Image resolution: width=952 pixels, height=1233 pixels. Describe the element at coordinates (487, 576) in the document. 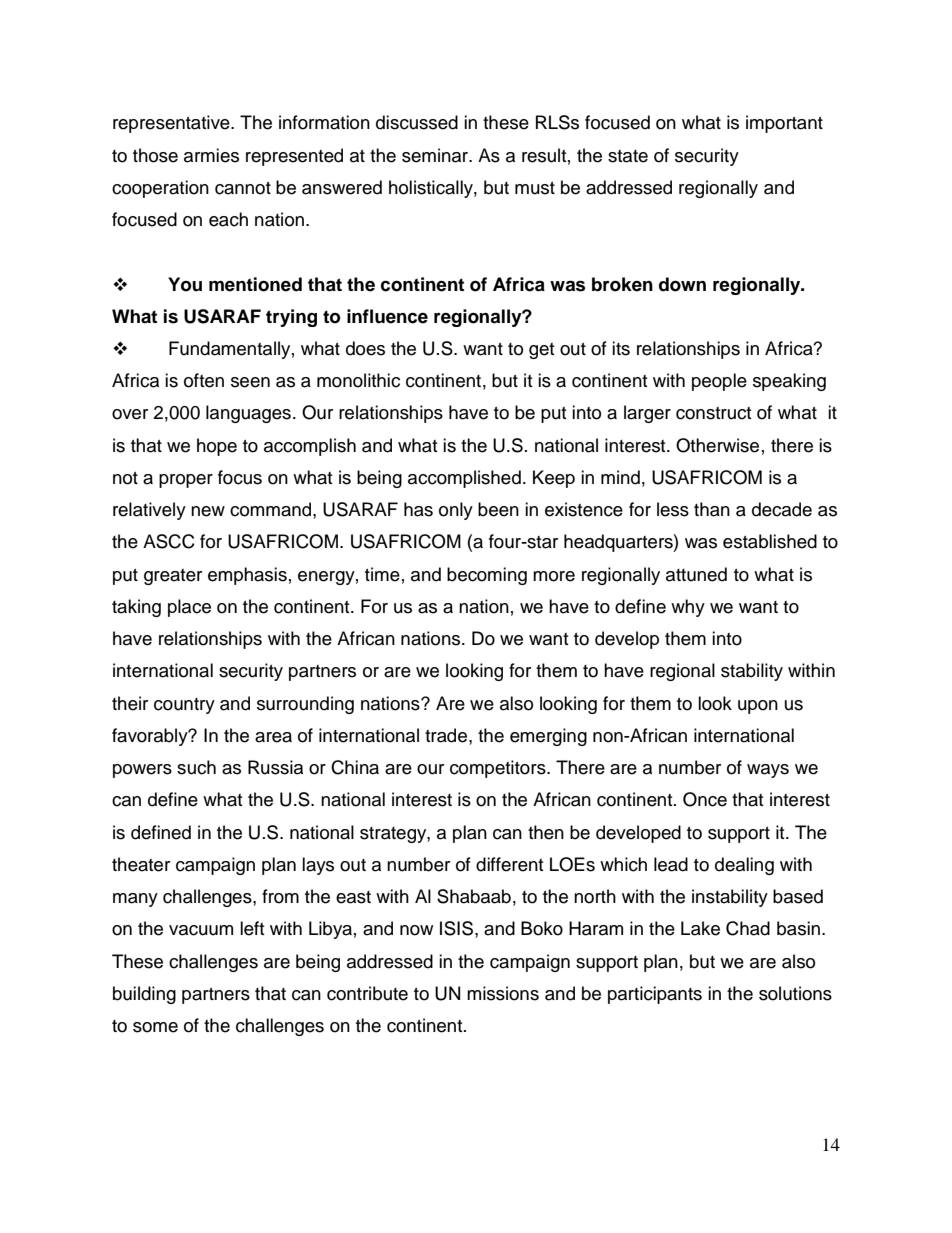

I see `becoming` at that location.
